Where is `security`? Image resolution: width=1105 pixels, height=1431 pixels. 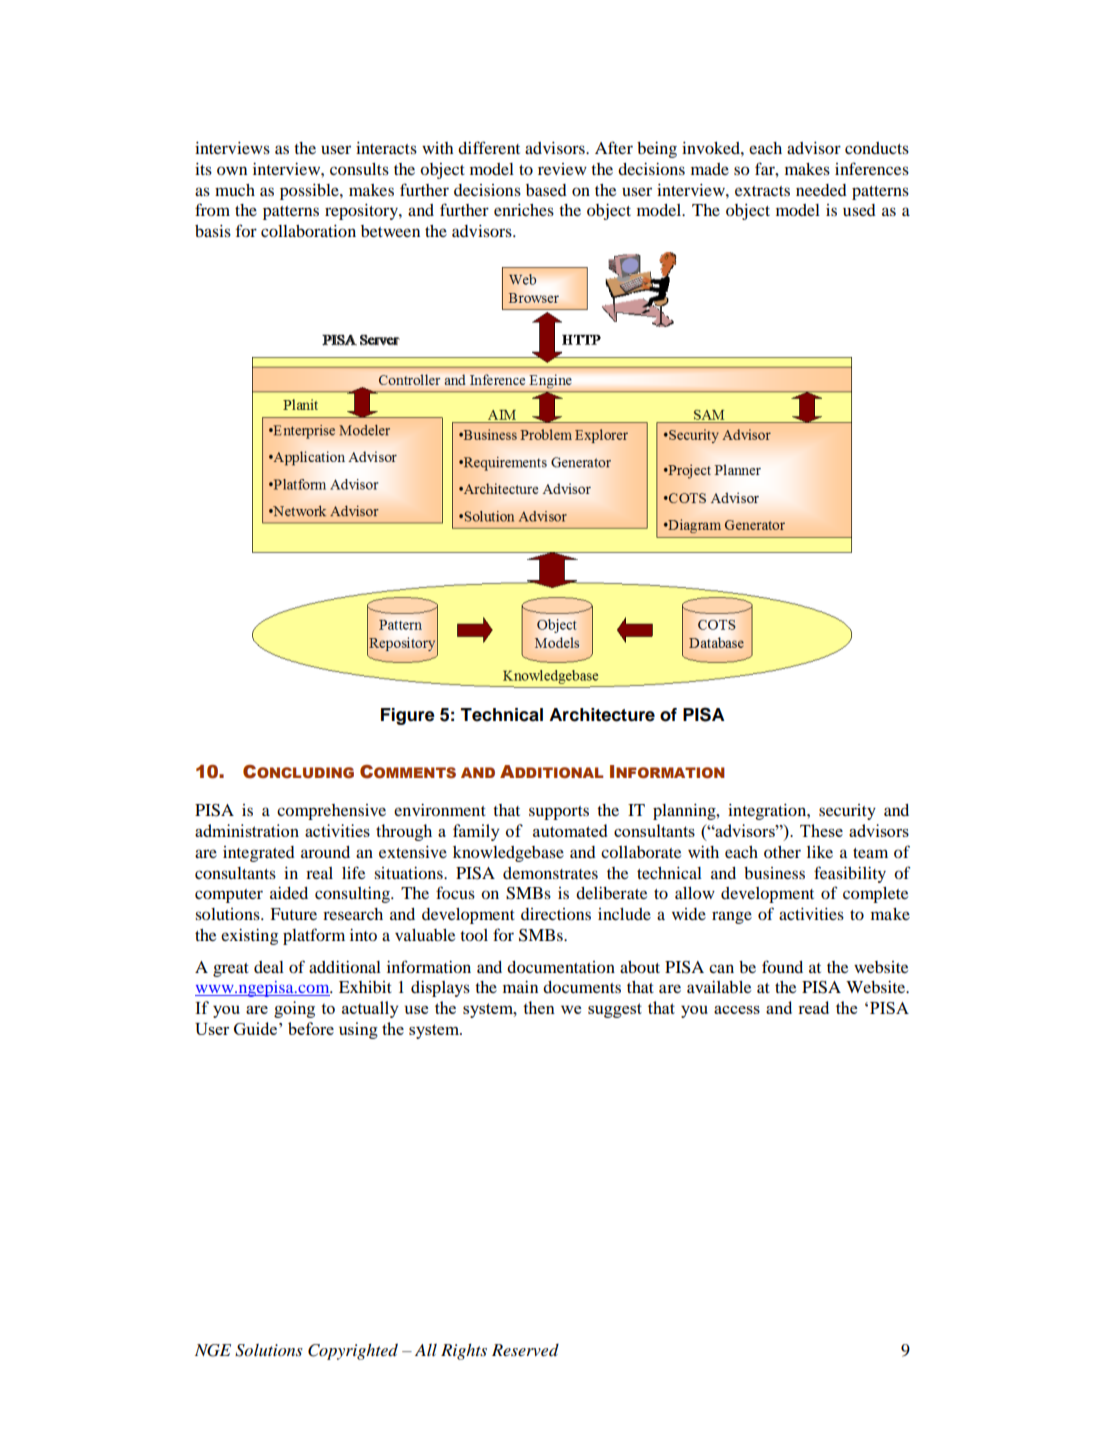
security is located at coordinates (847, 812).
